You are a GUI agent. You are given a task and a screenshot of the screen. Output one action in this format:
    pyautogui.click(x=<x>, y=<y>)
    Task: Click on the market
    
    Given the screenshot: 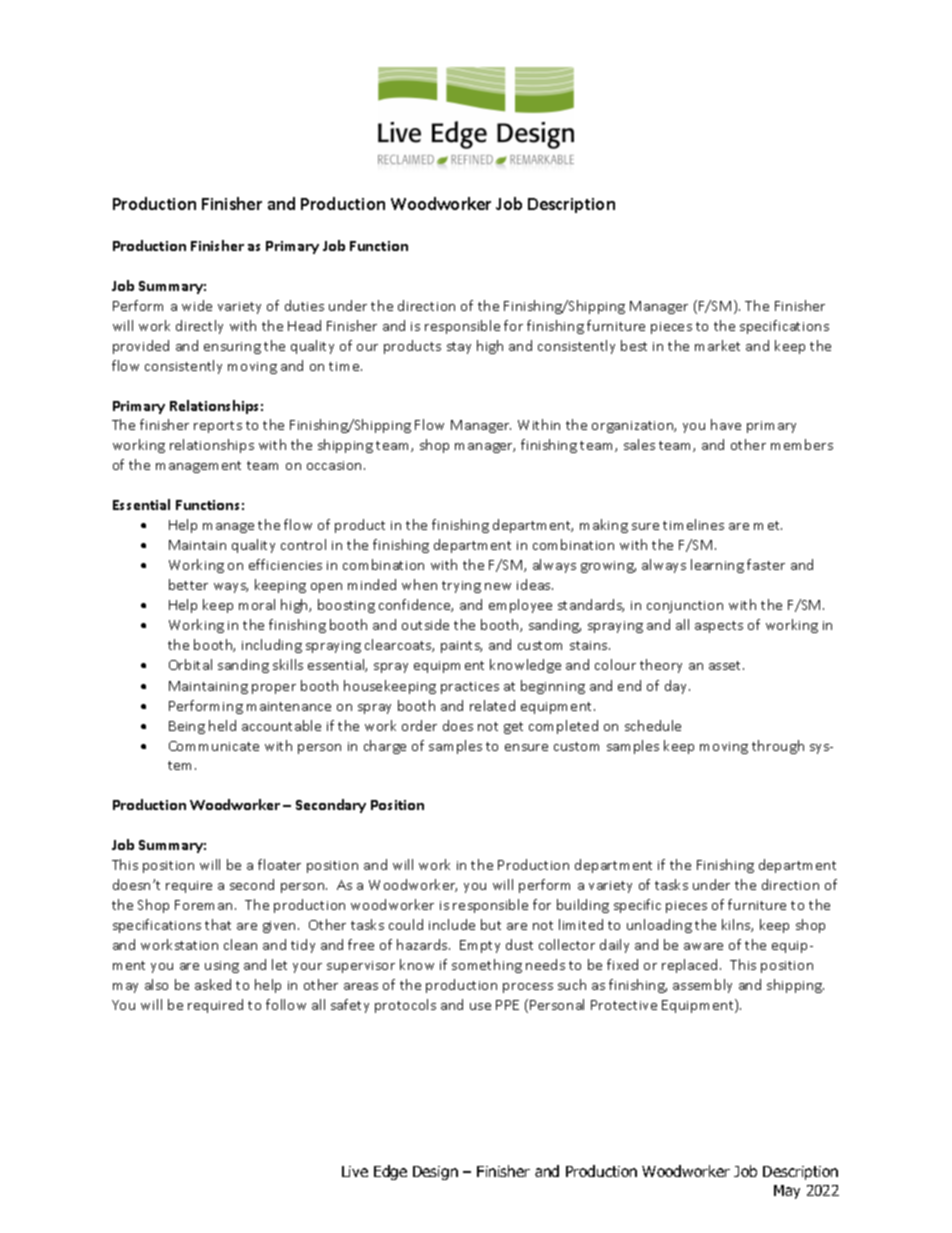 What is the action you would take?
    pyautogui.click(x=717, y=345)
